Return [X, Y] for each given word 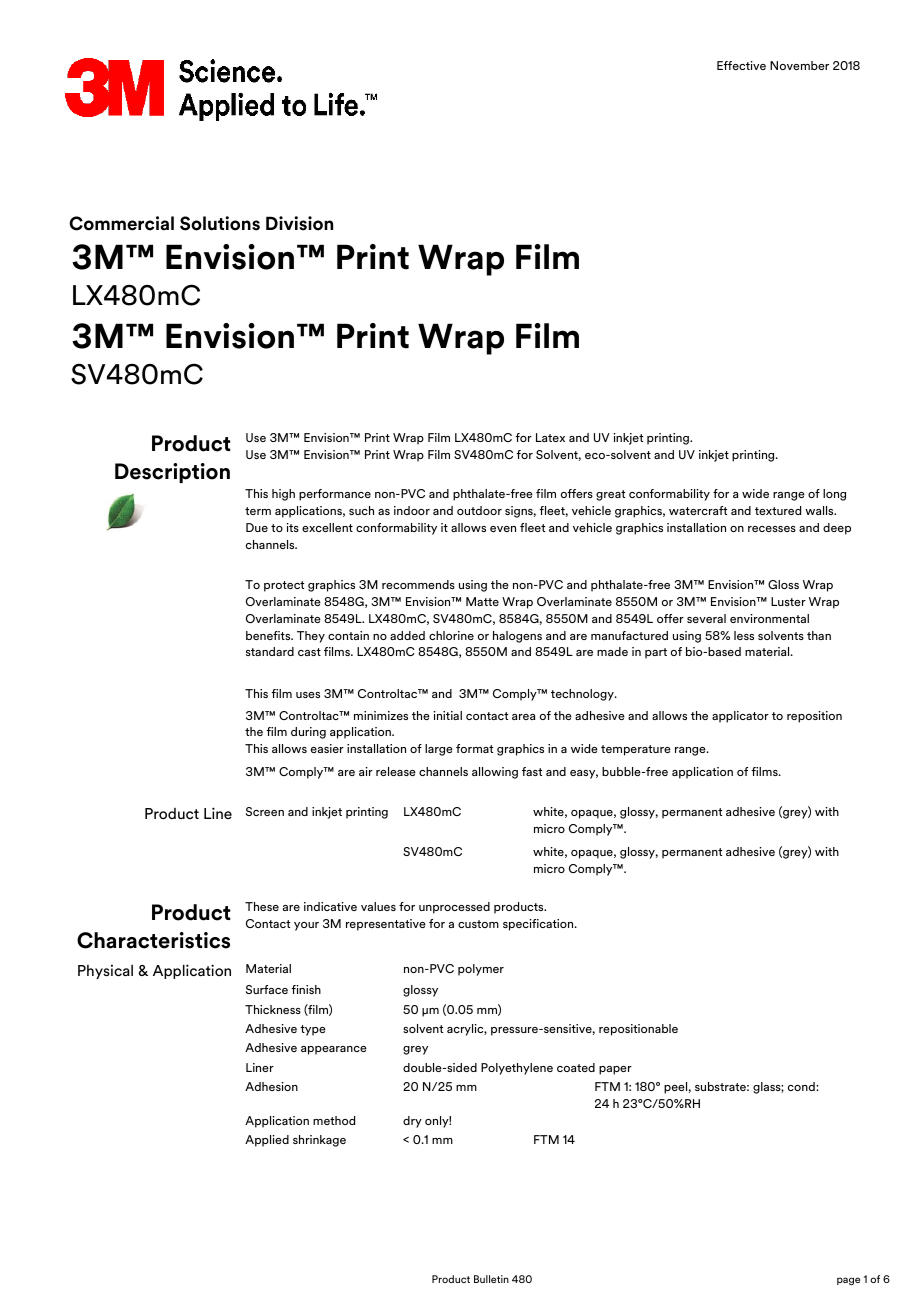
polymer [481, 970]
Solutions [220, 223]
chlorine [451, 635]
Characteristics [153, 940]
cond [802, 1086]
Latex [550, 437]
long [834, 495]
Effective [741, 65]
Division [299, 223]
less [744, 635]
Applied [267, 1141]
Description [172, 473]
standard [270, 651]
